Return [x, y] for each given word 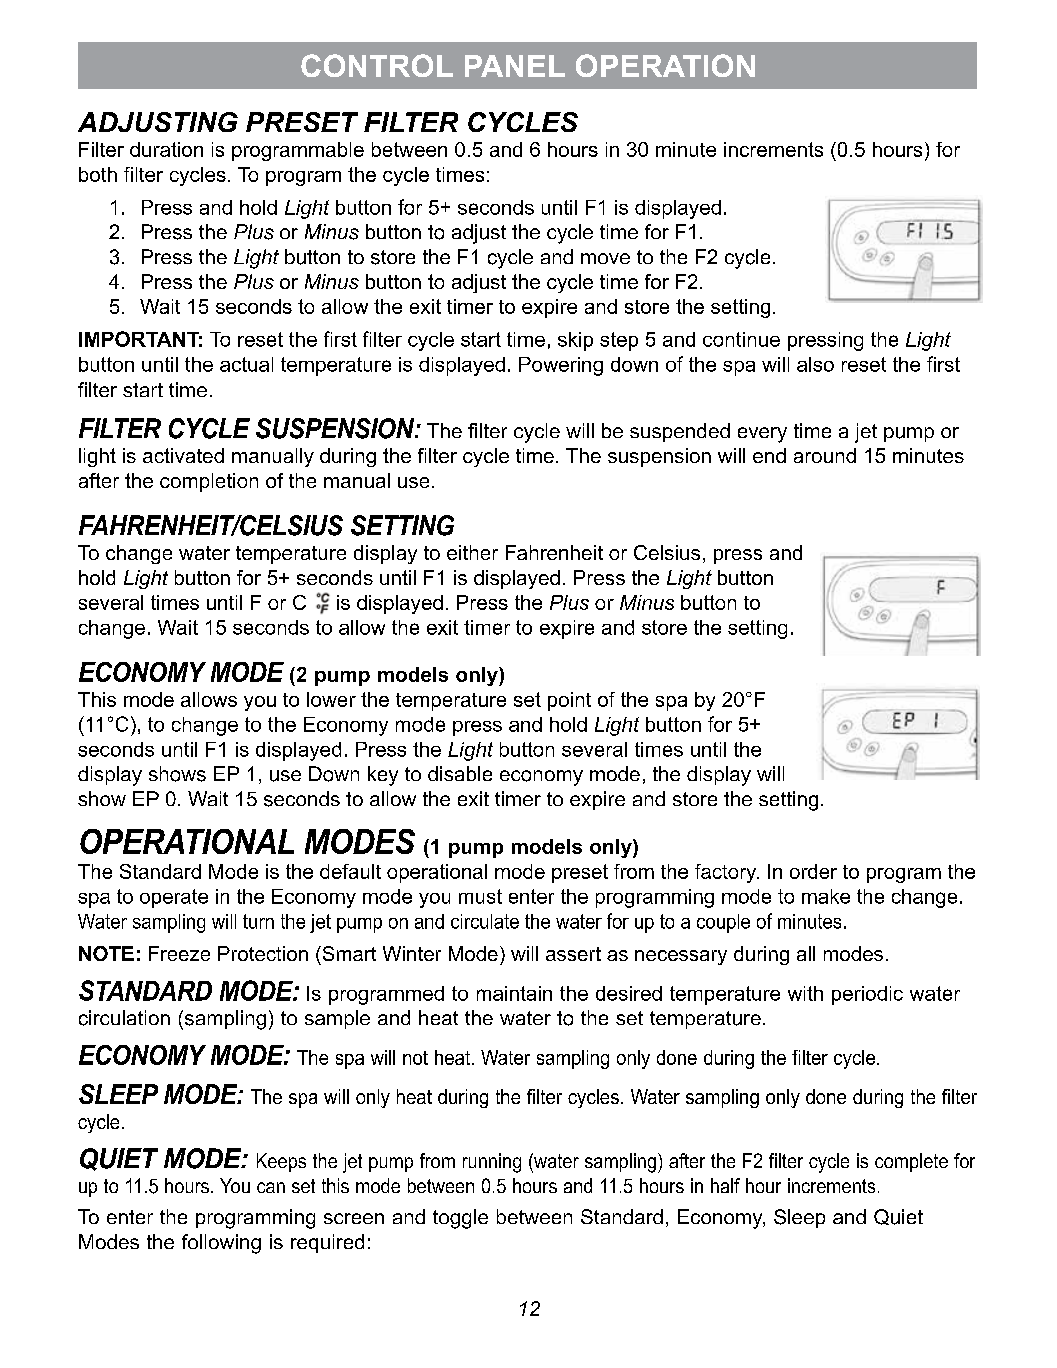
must [480, 896]
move [605, 258]
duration [166, 149]
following [221, 1244]
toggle [460, 1219]
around [825, 455]
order [813, 871]
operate [174, 898]
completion [209, 482]
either [472, 552]
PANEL [515, 66]
